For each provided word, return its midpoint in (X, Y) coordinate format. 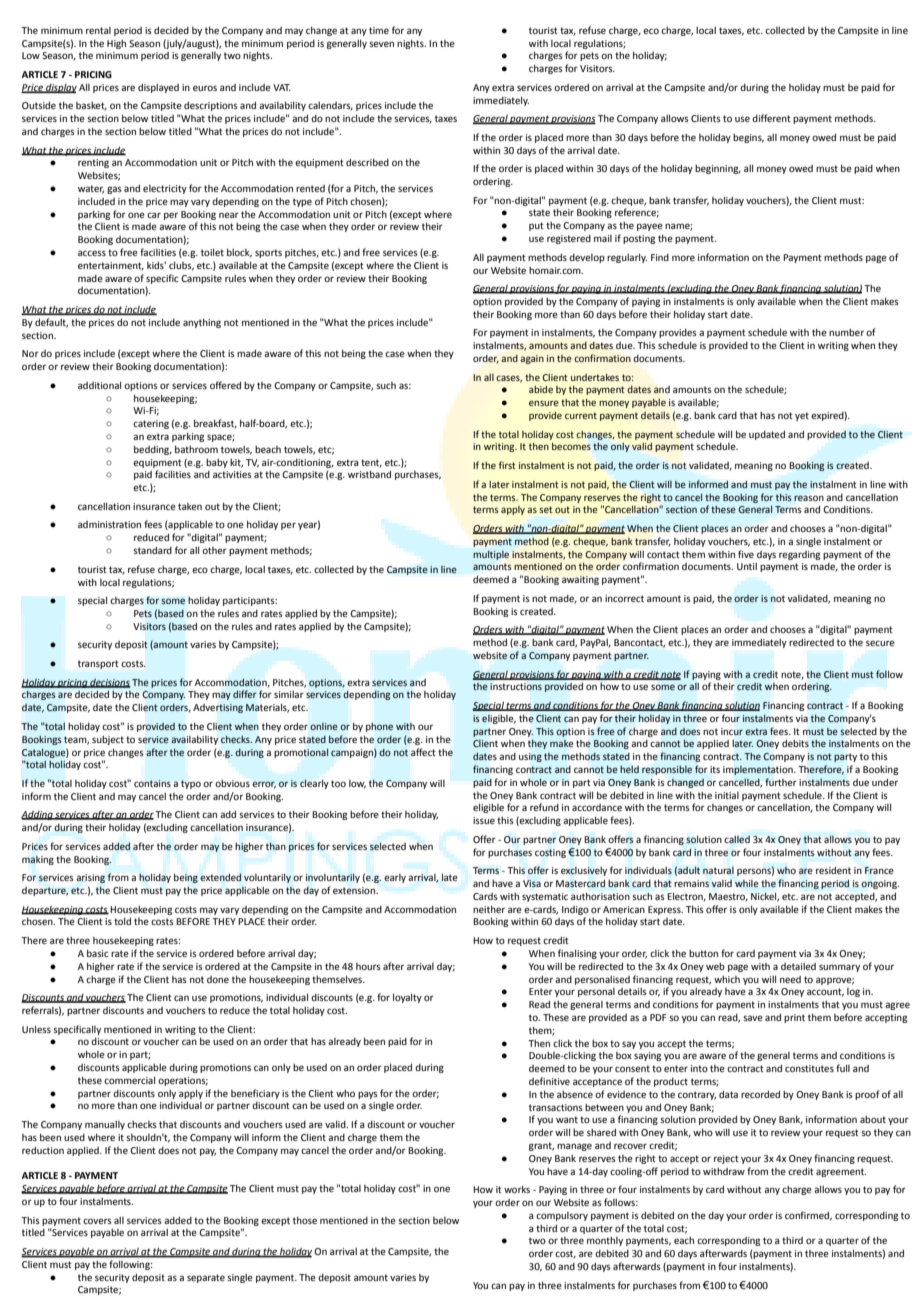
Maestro (728, 897)
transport (98, 664)
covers (97, 1221)
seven (381, 44)
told (122, 921)
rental (98, 30)
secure (880, 643)
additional (99, 385)
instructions (516, 686)
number (846, 332)
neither (489, 909)
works (517, 1189)
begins (748, 138)
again (532, 359)
